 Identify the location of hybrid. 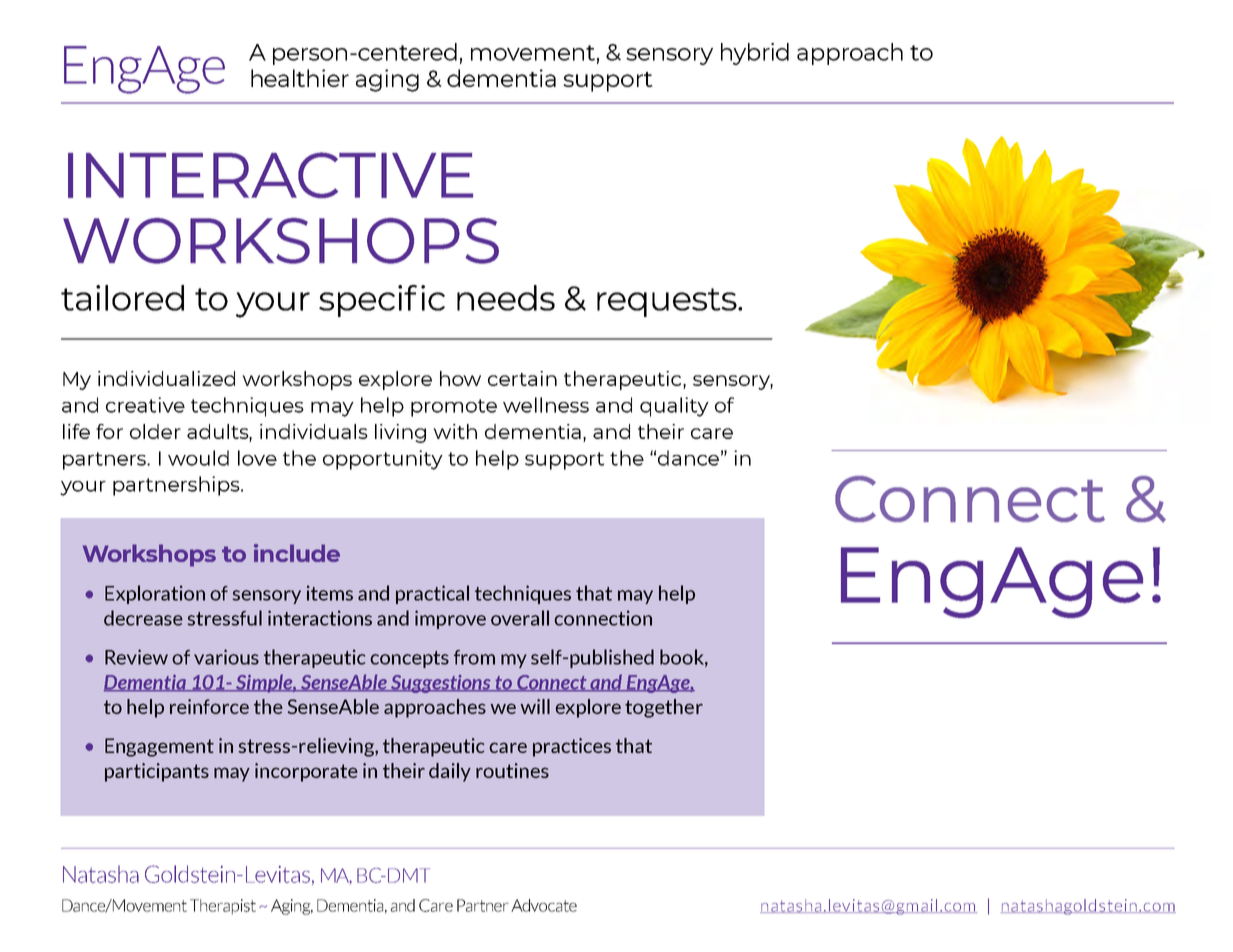
(755, 54).
